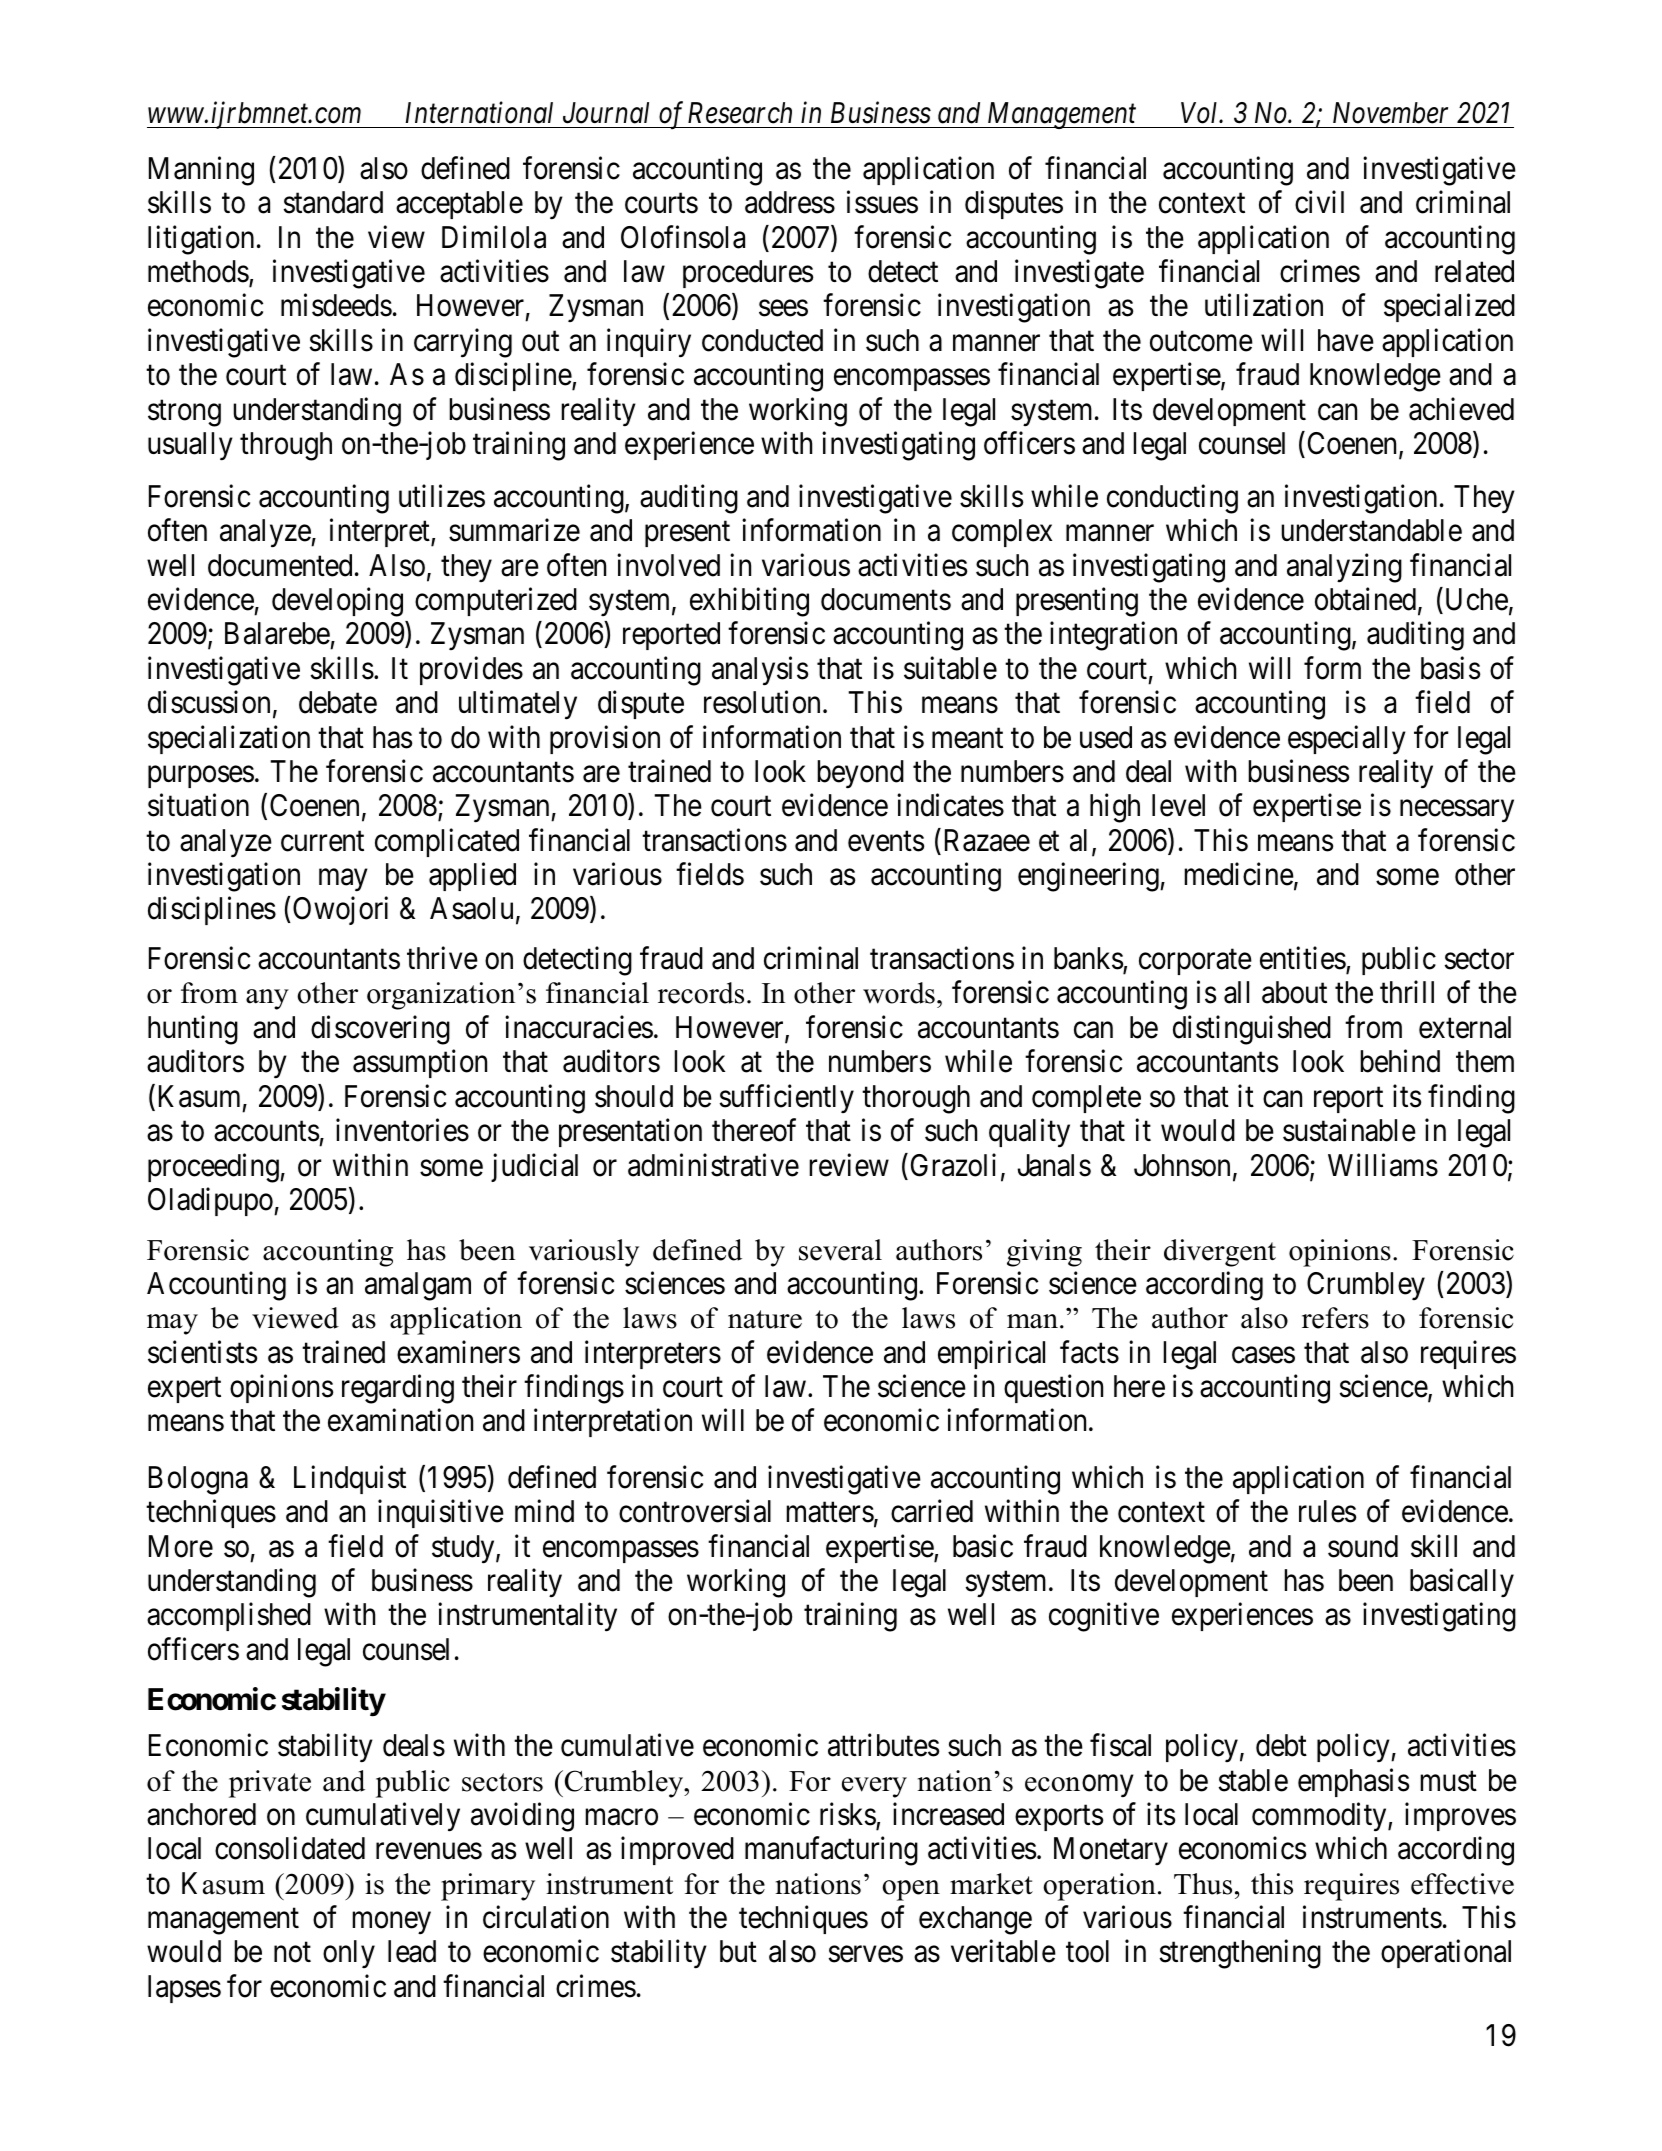 The height and width of the page is (2151, 1662). I want to click on discovering, so click(380, 1030).
